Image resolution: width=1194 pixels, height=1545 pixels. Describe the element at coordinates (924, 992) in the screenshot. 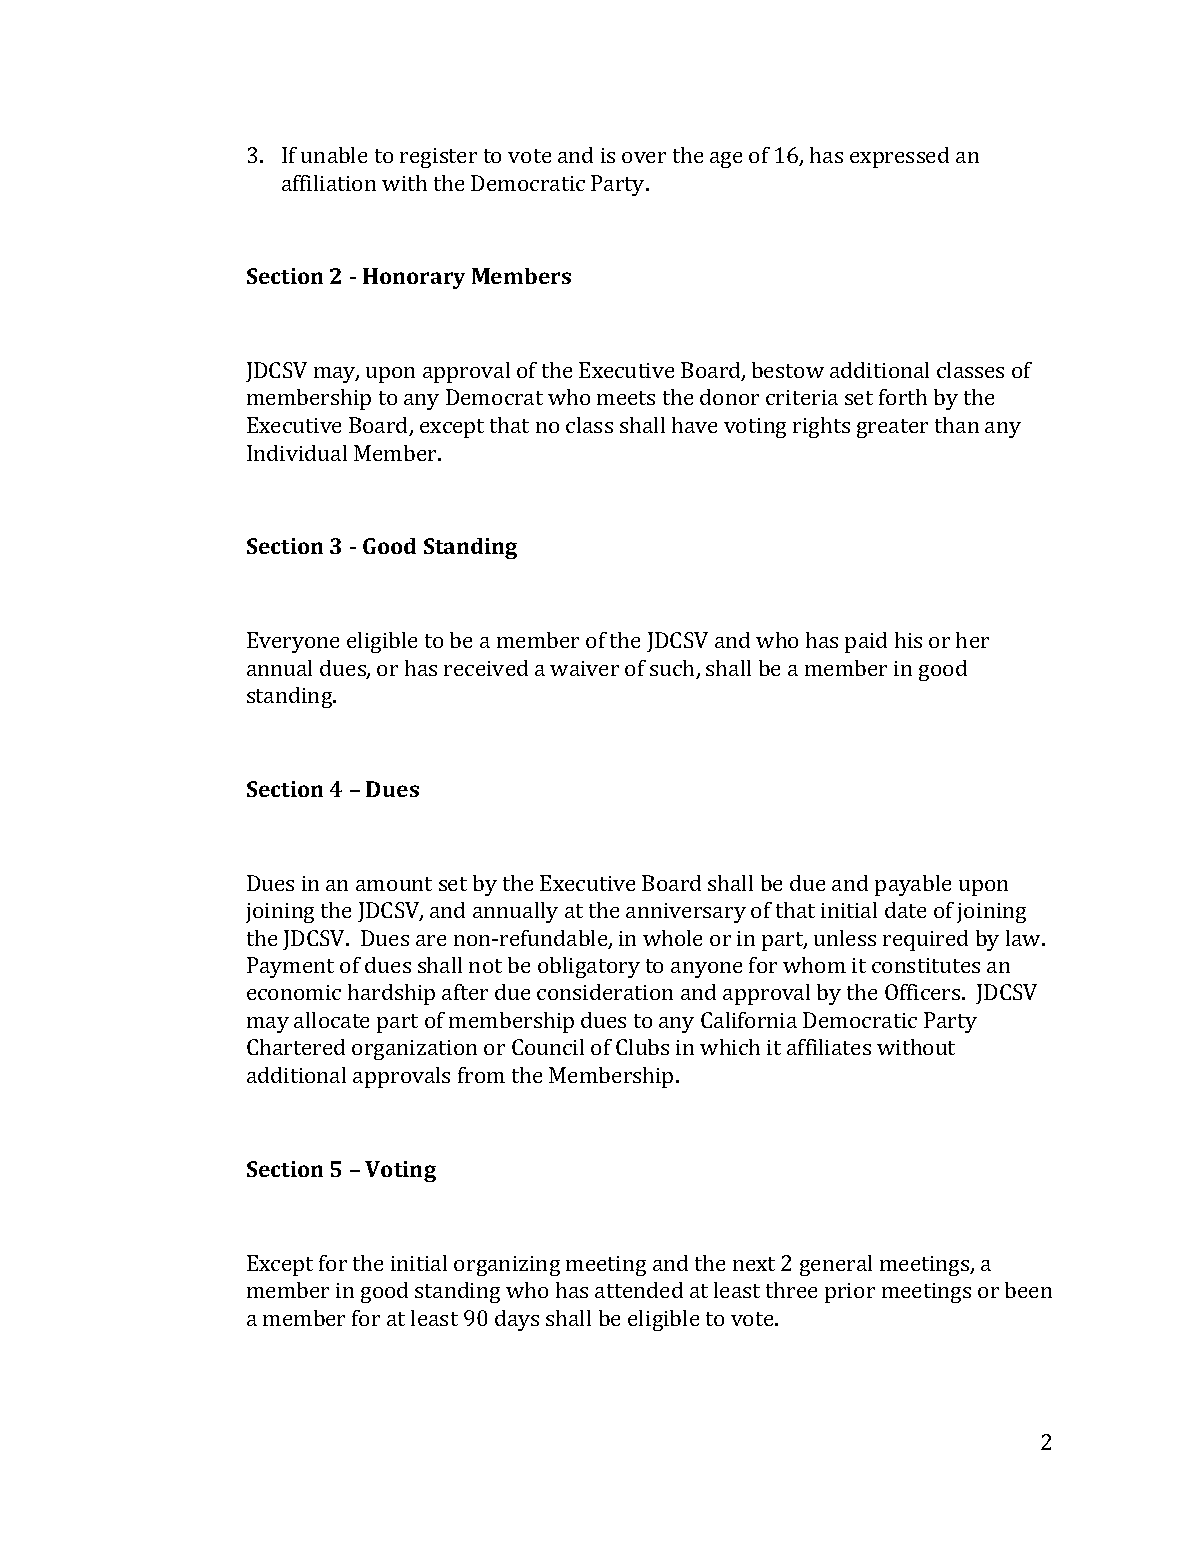

I see `Officers` at that location.
